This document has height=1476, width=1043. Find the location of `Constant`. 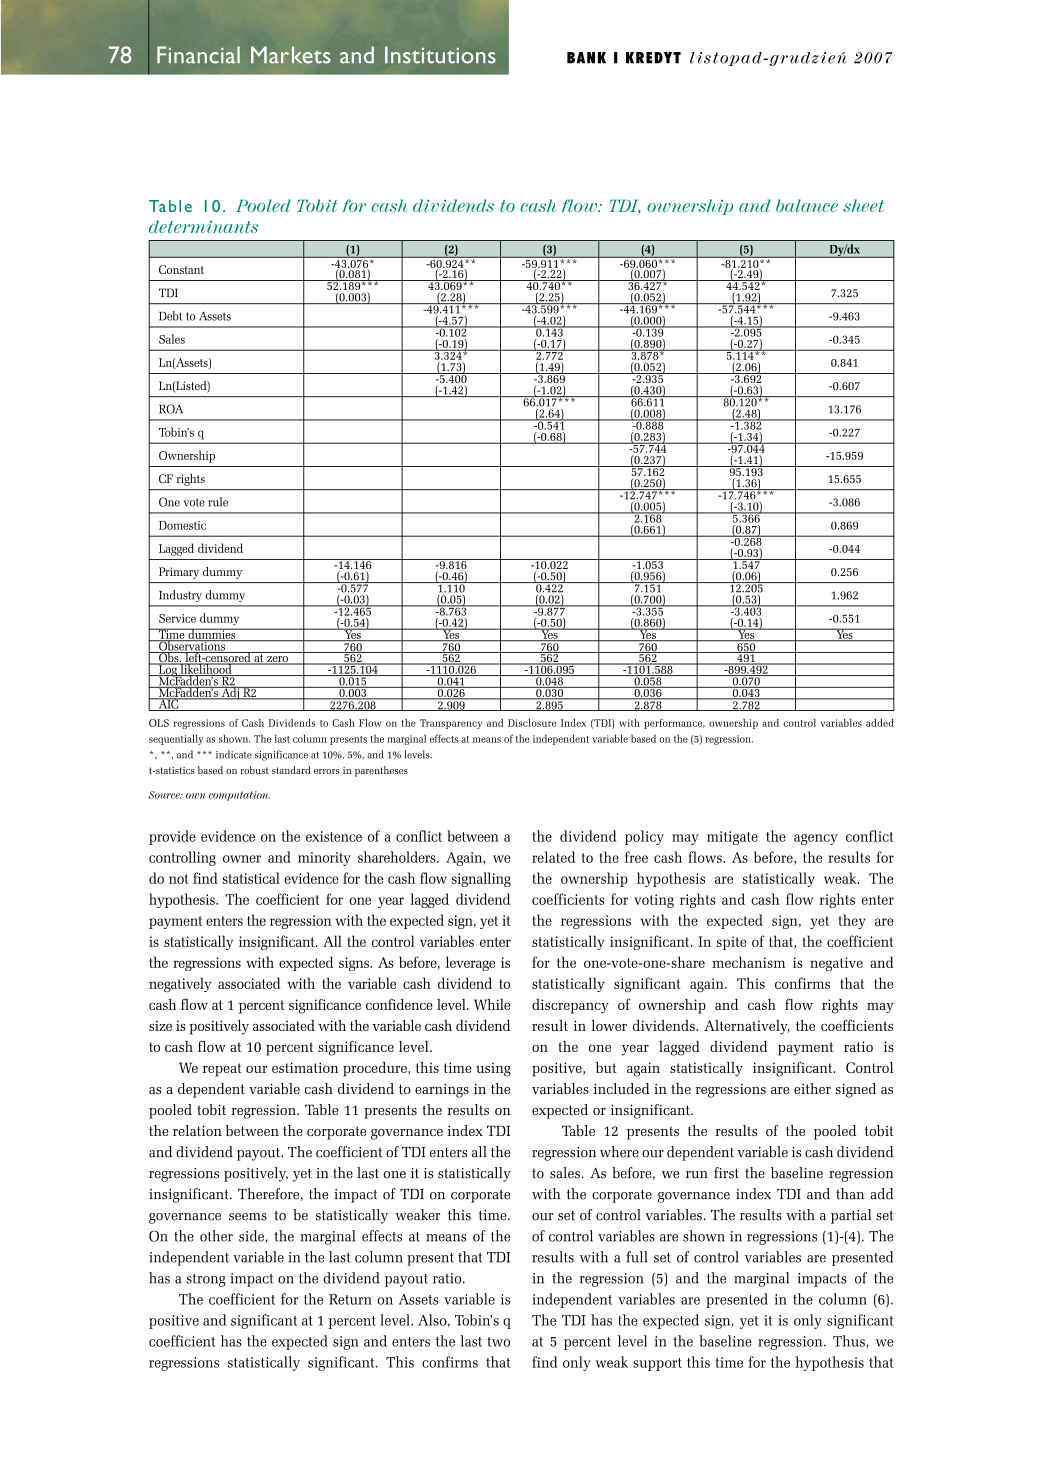

Constant is located at coordinates (181, 269).
